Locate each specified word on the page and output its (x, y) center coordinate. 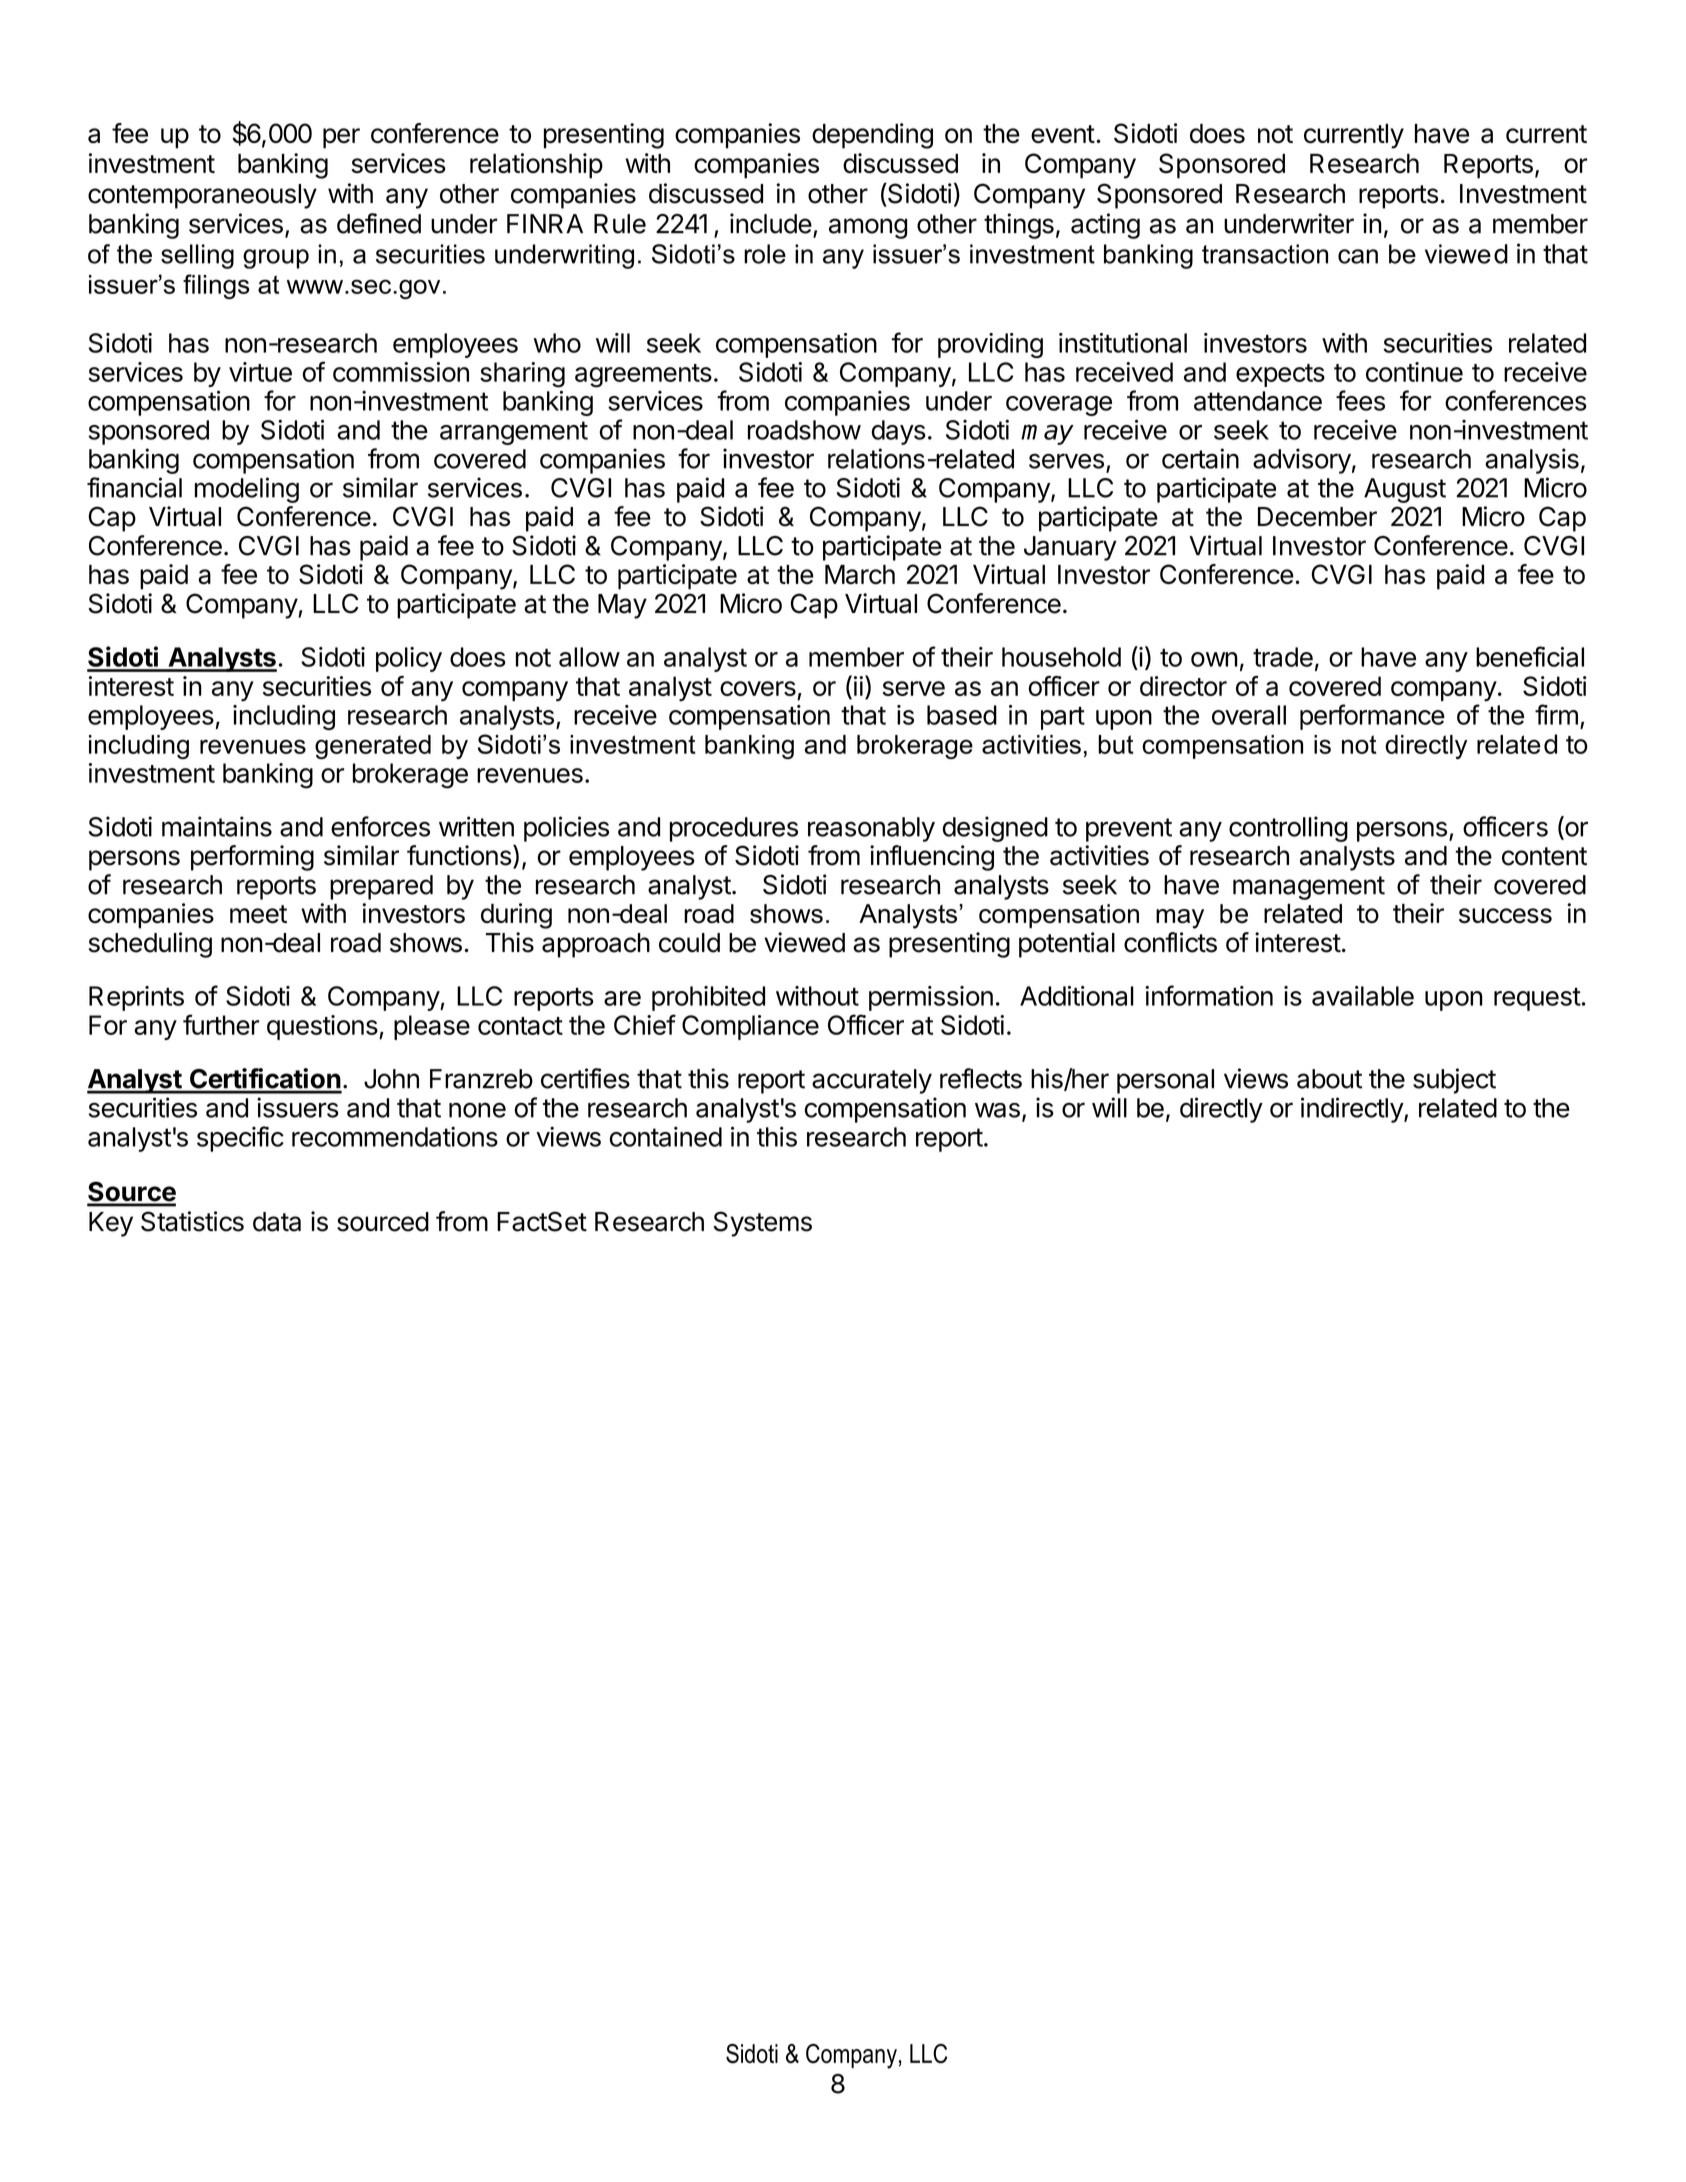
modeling (247, 490)
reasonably (871, 829)
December (1317, 517)
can (1358, 256)
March (860, 575)
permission (931, 998)
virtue (260, 372)
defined (379, 223)
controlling (1288, 829)
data (277, 1222)
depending (872, 136)
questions (322, 1027)
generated (373, 747)
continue (1414, 372)
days (899, 432)
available (1363, 996)
